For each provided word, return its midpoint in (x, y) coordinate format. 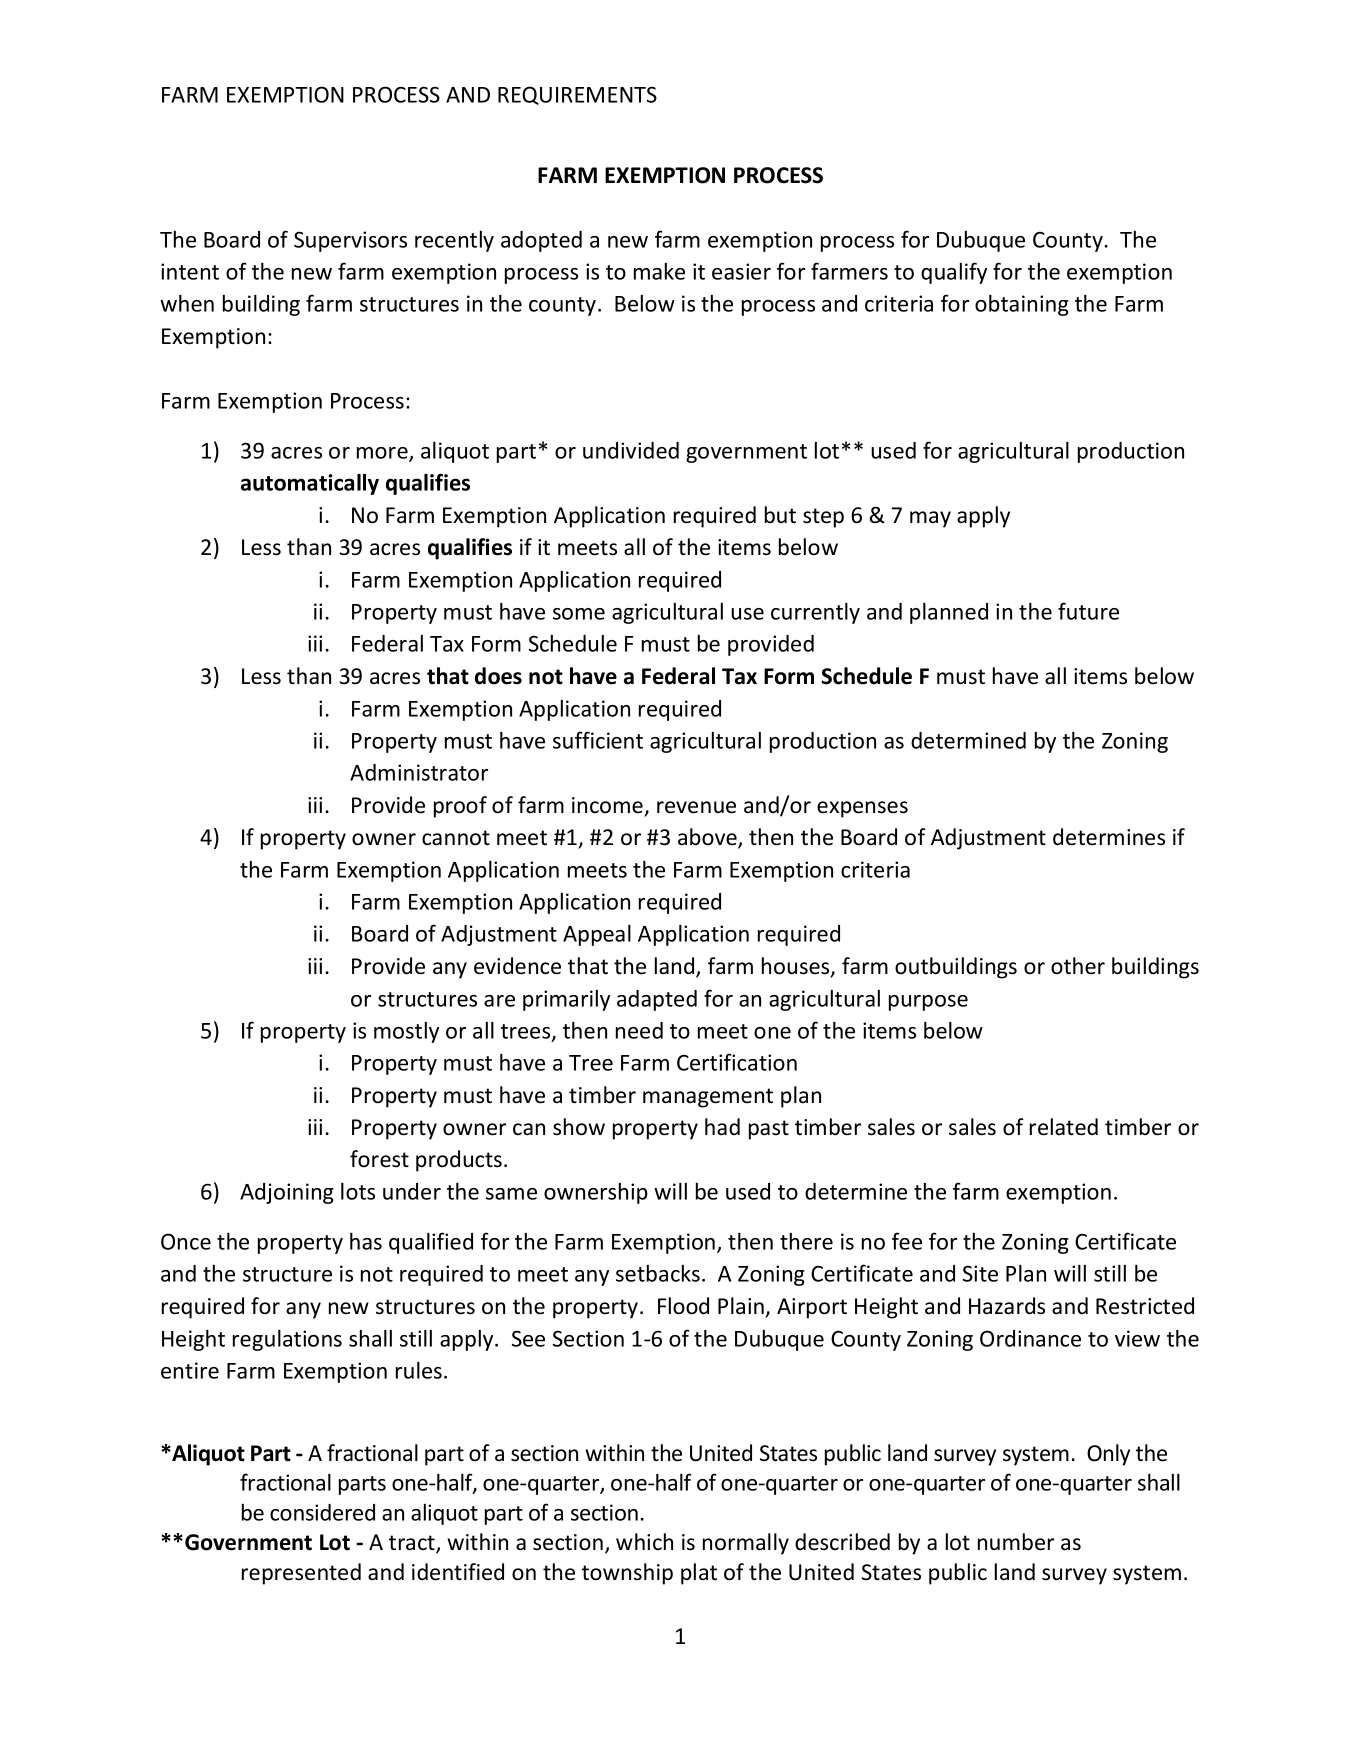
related (1064, 1127)
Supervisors (350, 241)
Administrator (419, 772)
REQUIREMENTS (577, 95)
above (708, 838)
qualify (954, 273)
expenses (862, 809)
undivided (631, 450)
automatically (310, 484)
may (930, 519)
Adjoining (287, 1193)
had (722, 1127)
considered (322, 1512)
